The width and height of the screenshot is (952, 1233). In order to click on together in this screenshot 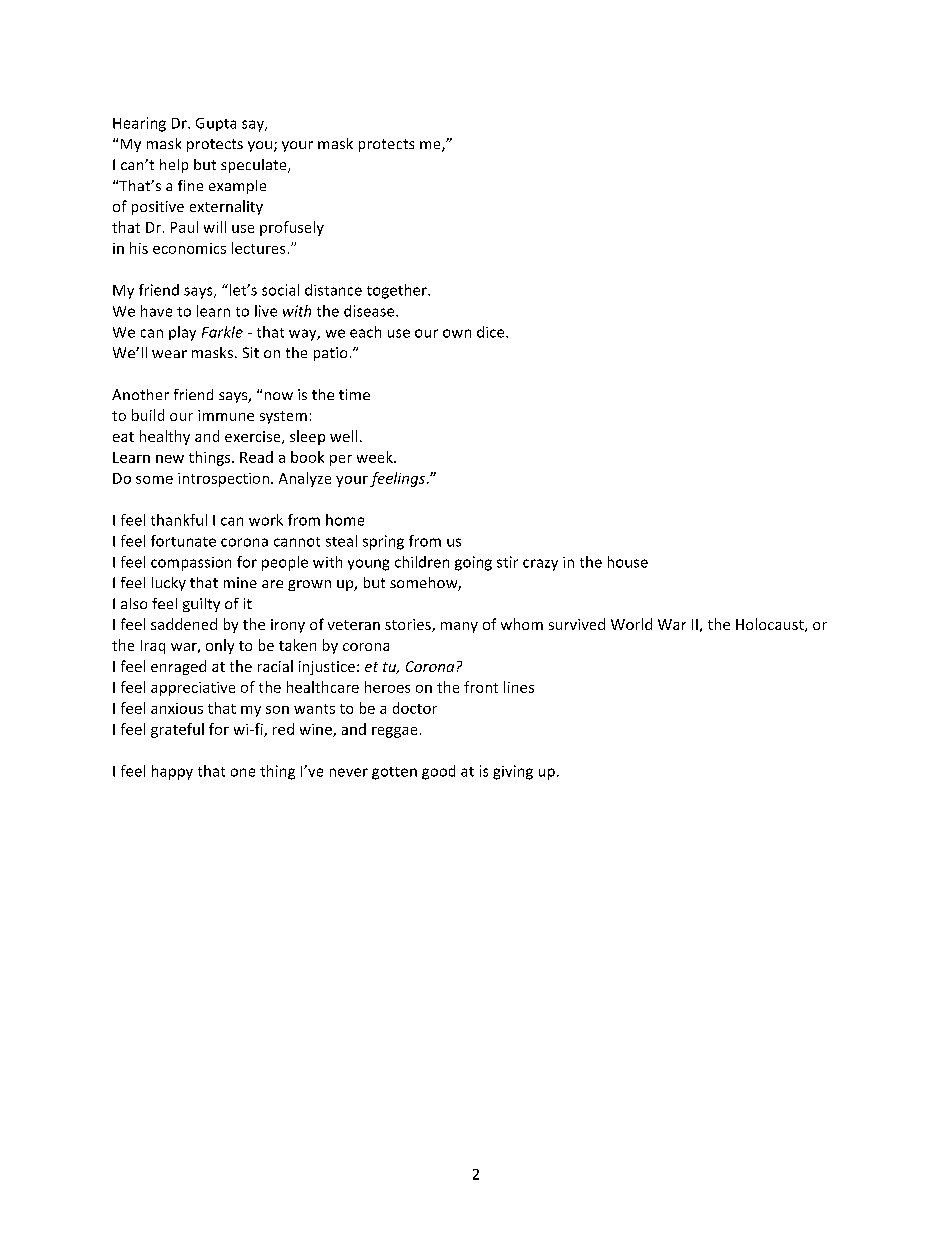, I will do `click(398, 291)`.
